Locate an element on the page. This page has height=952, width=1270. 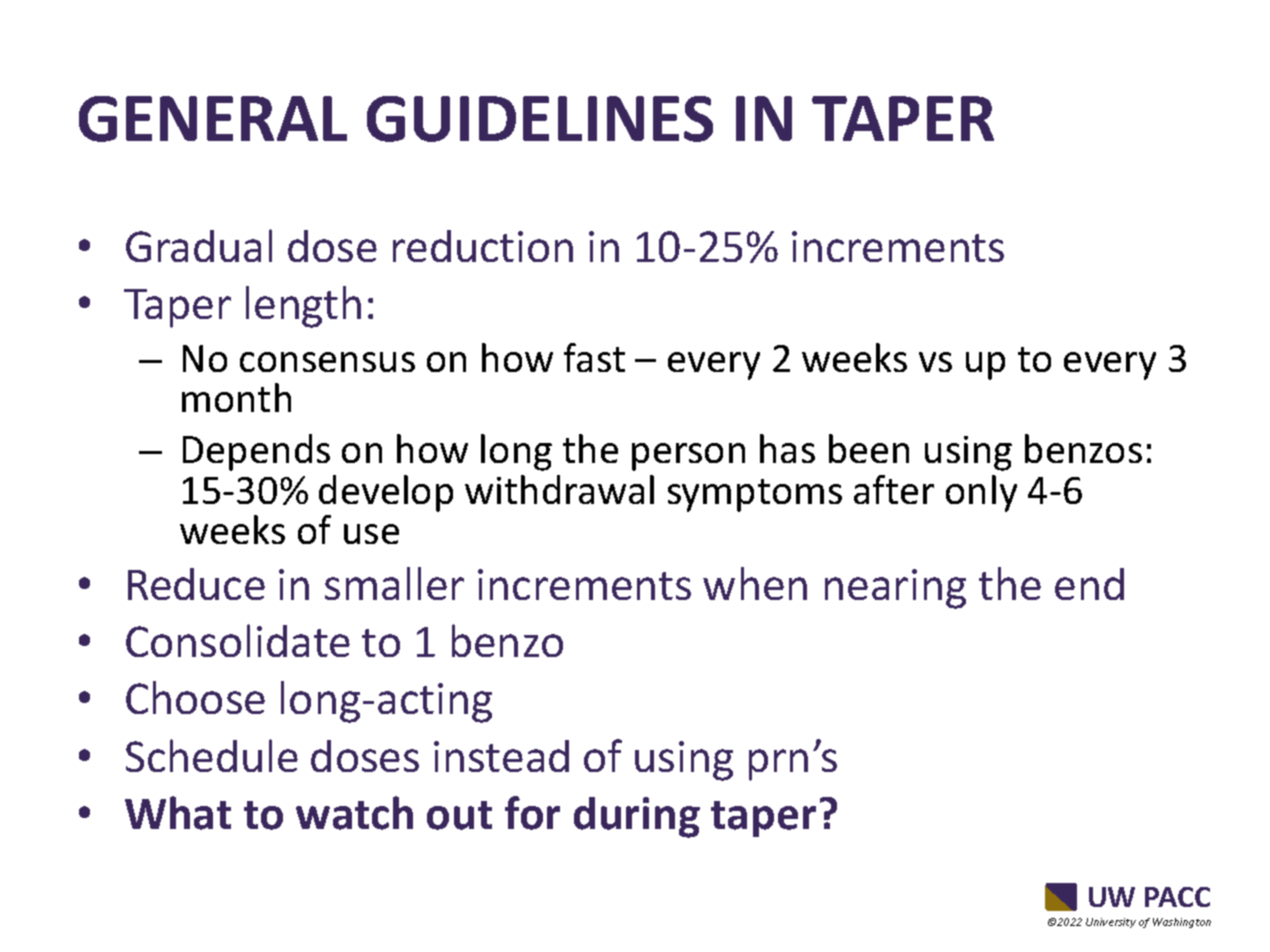
use is located at coordinates (371, 534).
